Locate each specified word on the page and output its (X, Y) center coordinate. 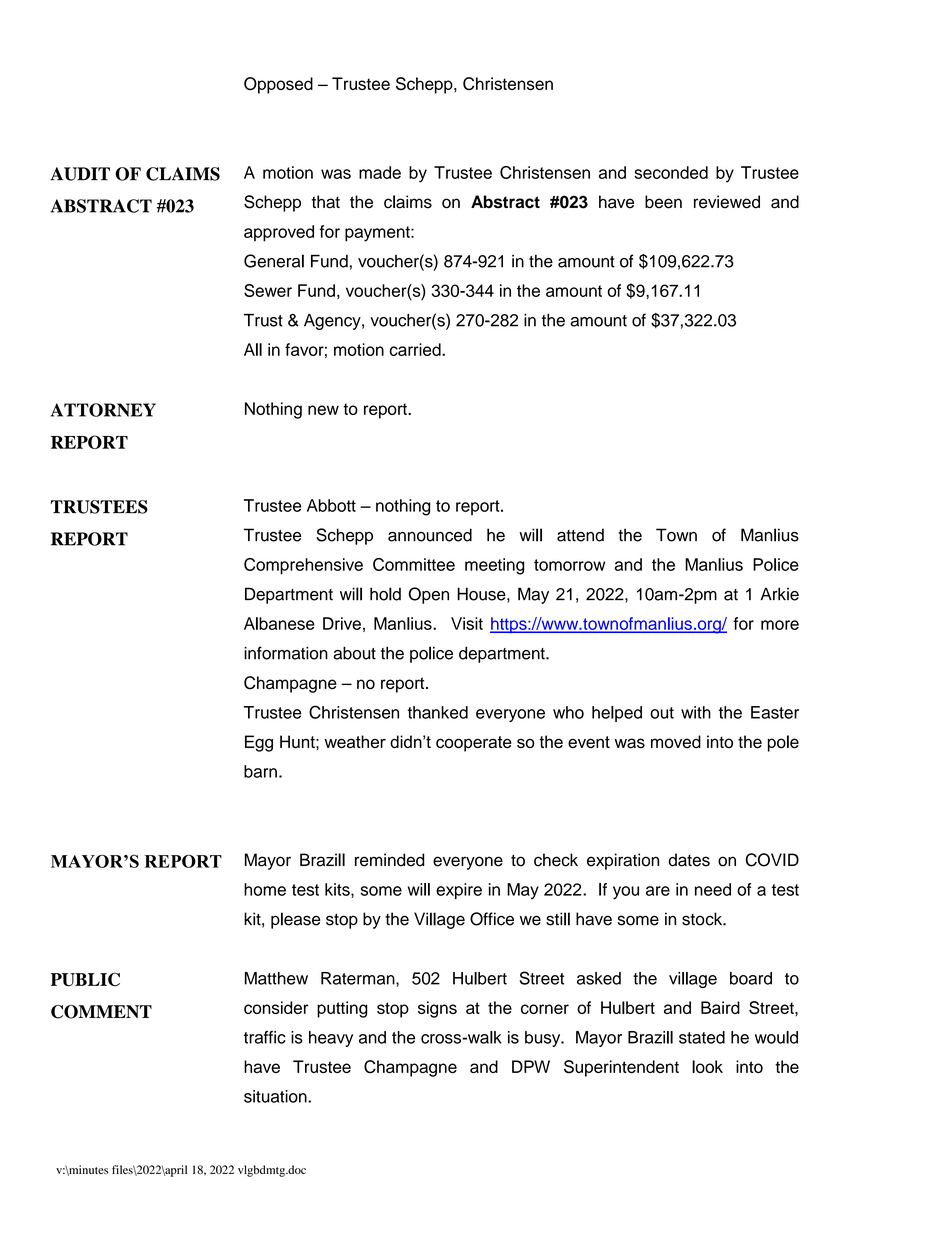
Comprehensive (303, 566)
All (253, 349)
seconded (671, 172)
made (380, 172)
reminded (389, 860)
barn (260, 771)
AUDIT (80, 174)
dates (689, 860)
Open (429, 595)
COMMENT (101, 1012)
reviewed (727, 202)
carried (416, 349)
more (780, 625)
